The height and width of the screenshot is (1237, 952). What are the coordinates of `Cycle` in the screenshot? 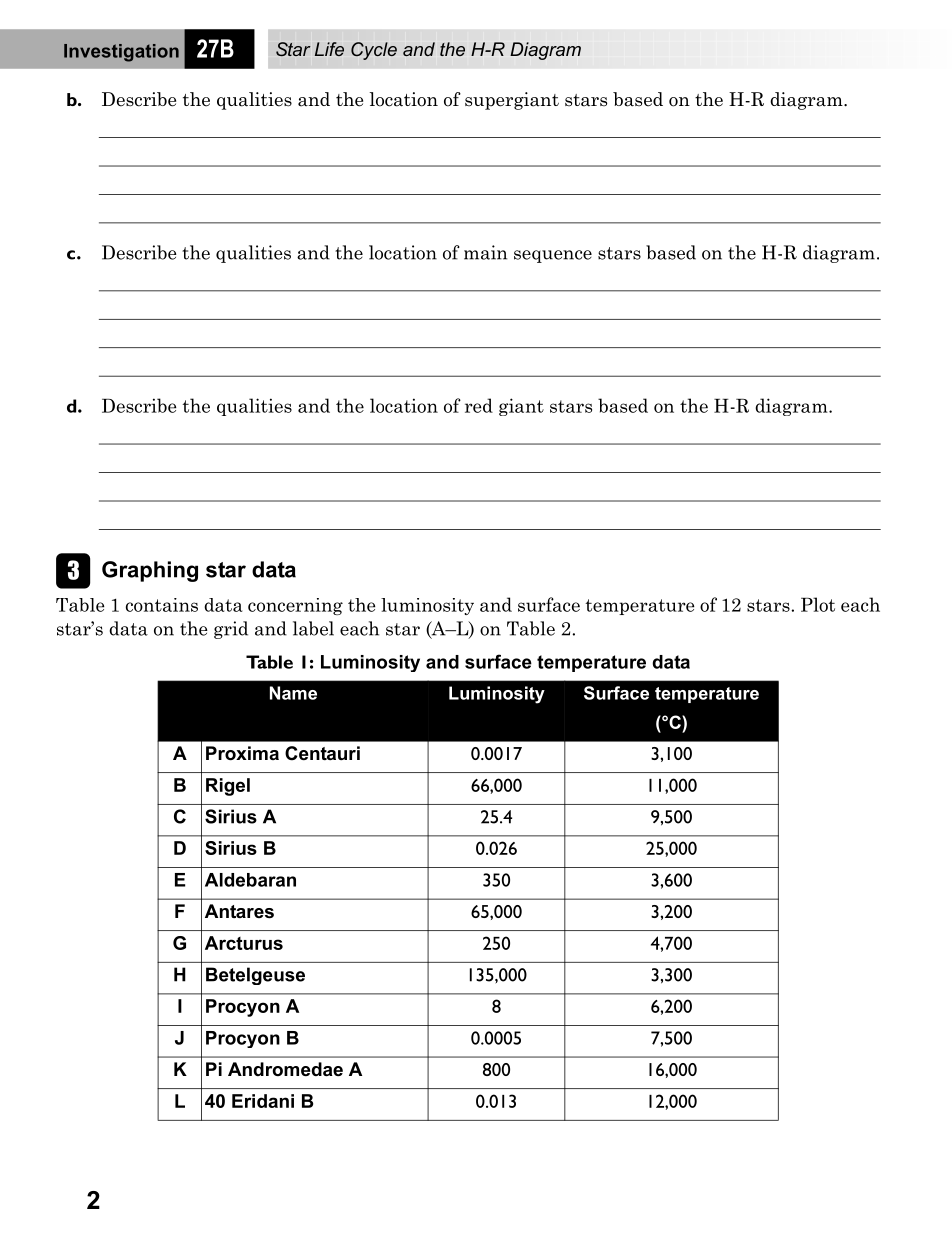 It's located at (374, 51).
